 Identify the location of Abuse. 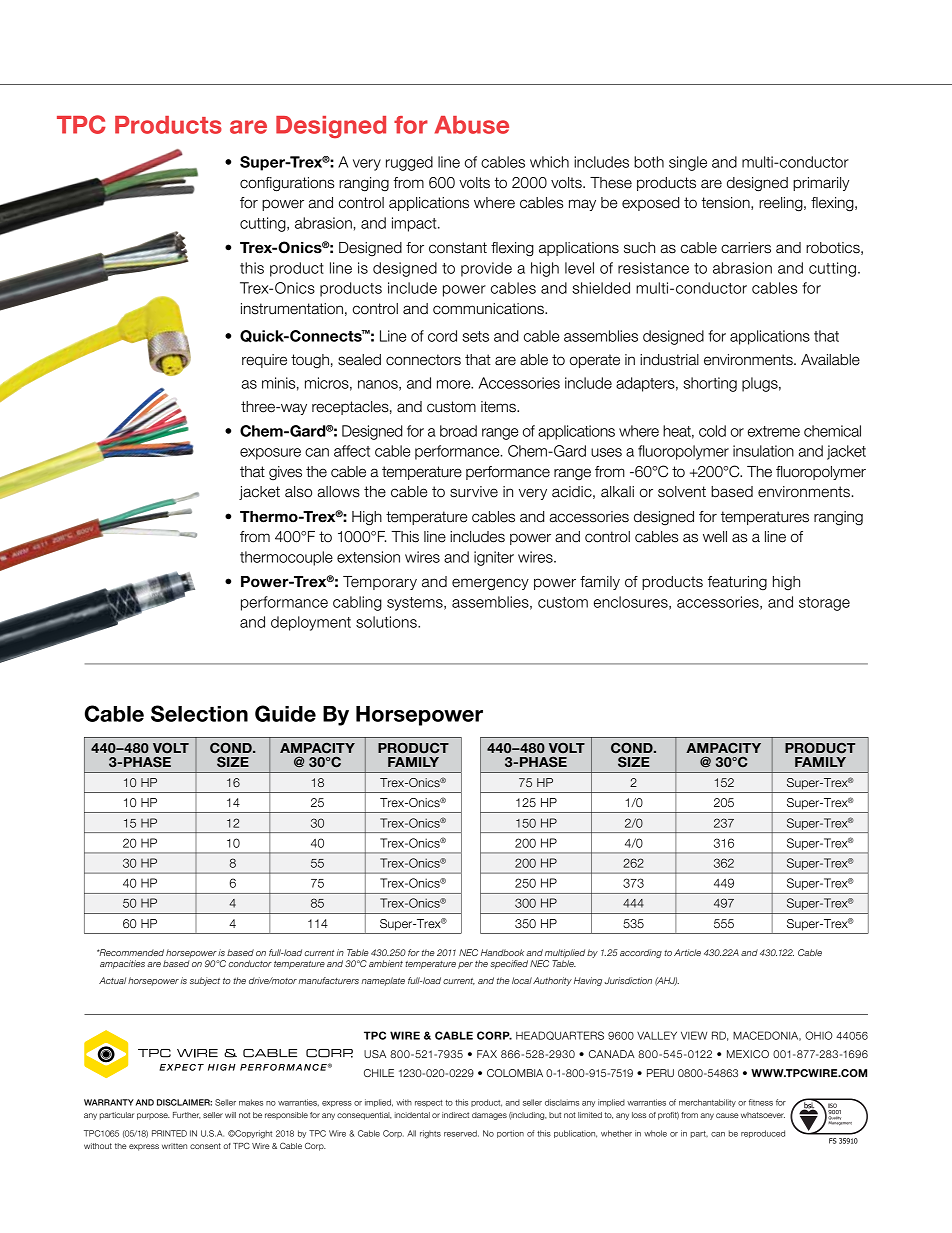
(472, 125).
